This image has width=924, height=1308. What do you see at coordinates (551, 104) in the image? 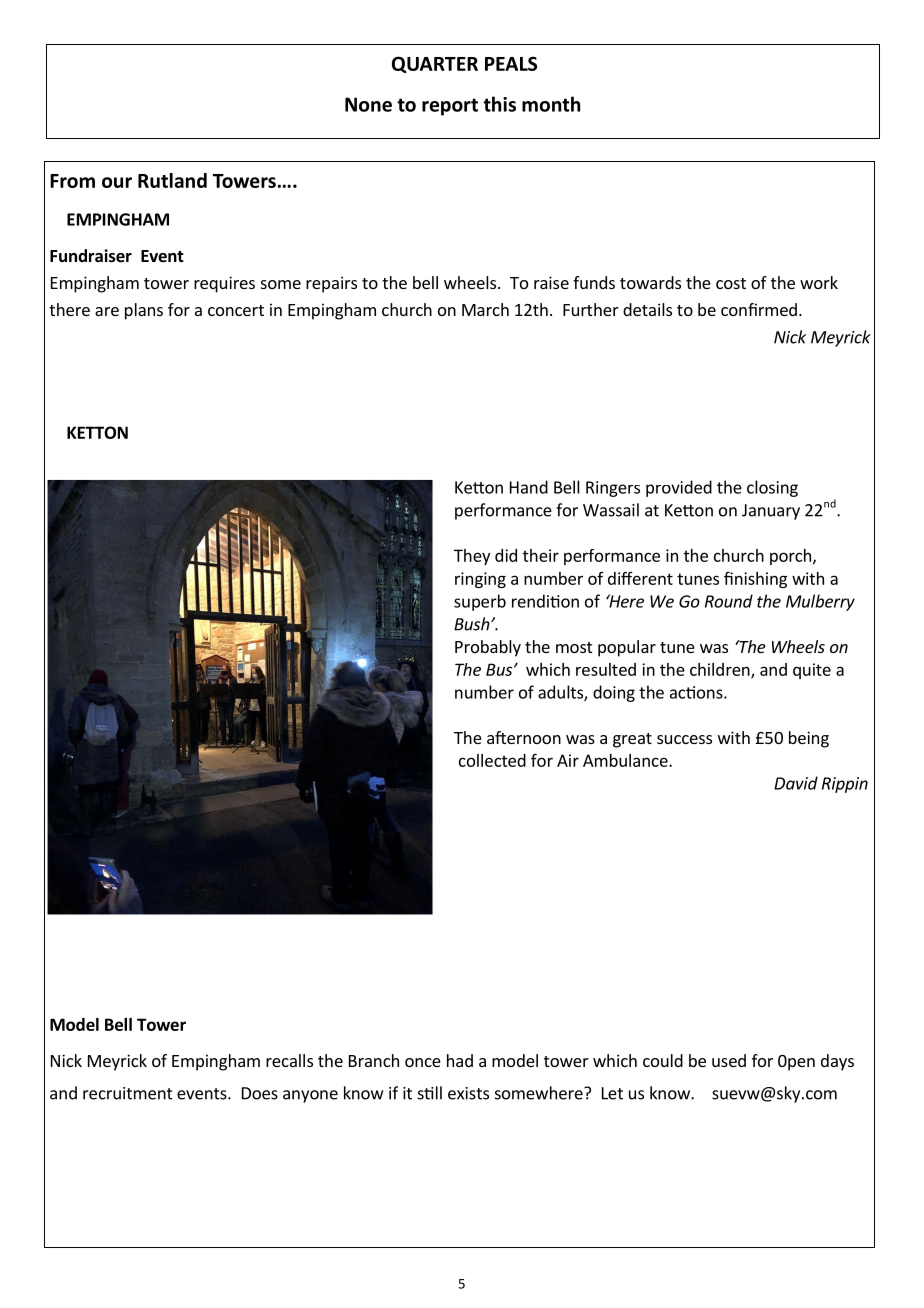
I see `month` at bounding box center [551, 104].
